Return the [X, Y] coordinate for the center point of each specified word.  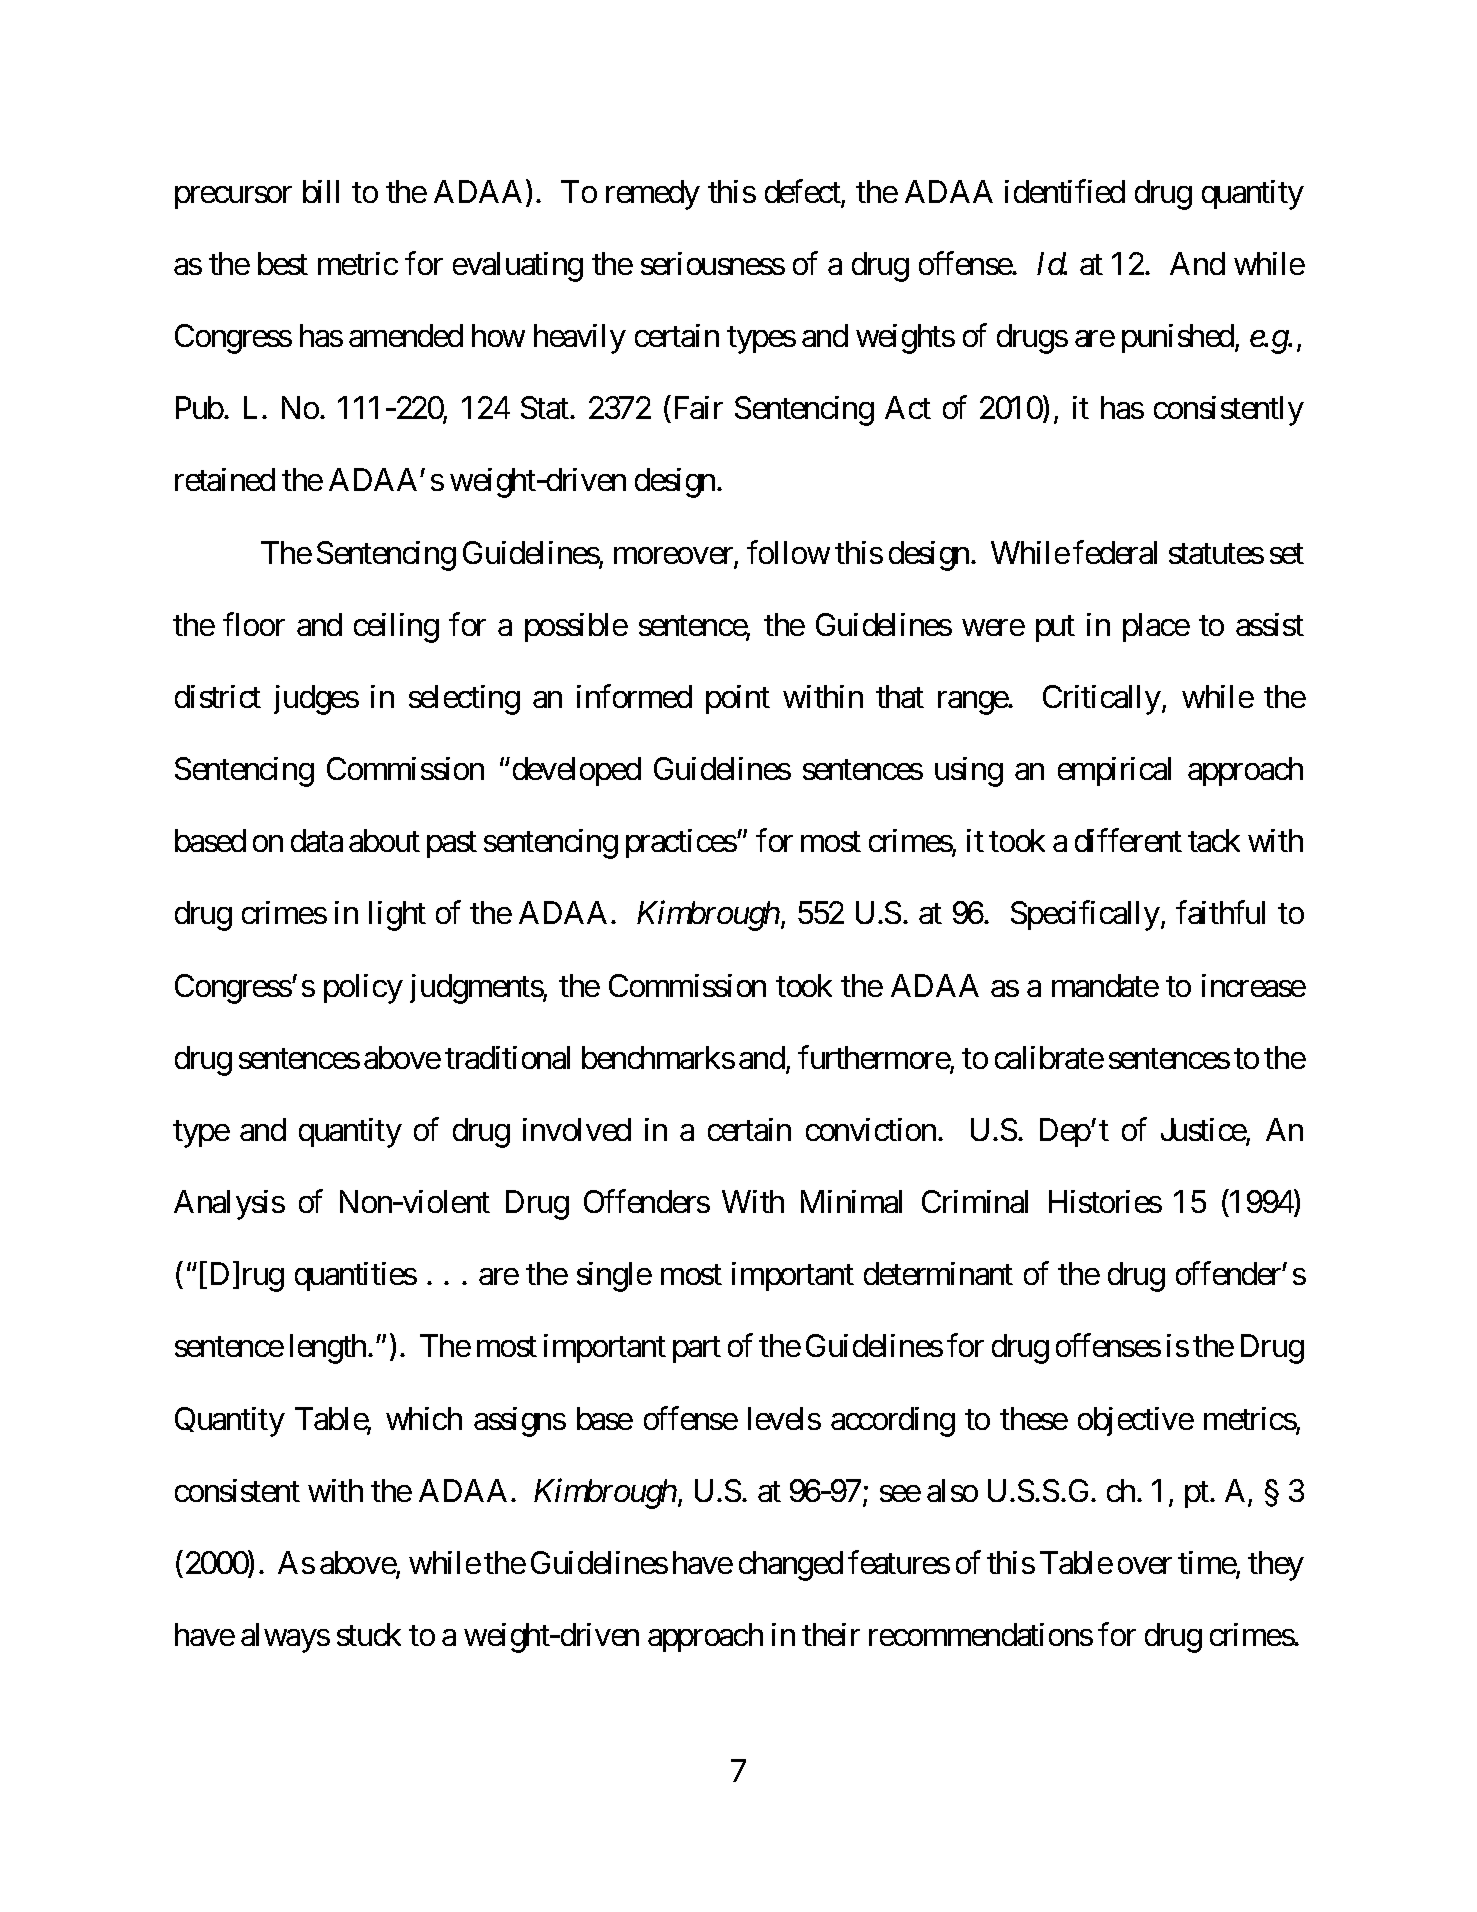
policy [363, 989]
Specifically [1085, 916]
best [283, 263]
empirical [1114, 771]
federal [1115, 552]
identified [1065, 191]
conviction [871, 1129]
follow [788, 552]
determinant [938, 1273]
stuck [369, 1634]
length [329, 1349]
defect [803, 192]
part [697, 1350]
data [317, 840]
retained [225, 479]
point [738, 699]
